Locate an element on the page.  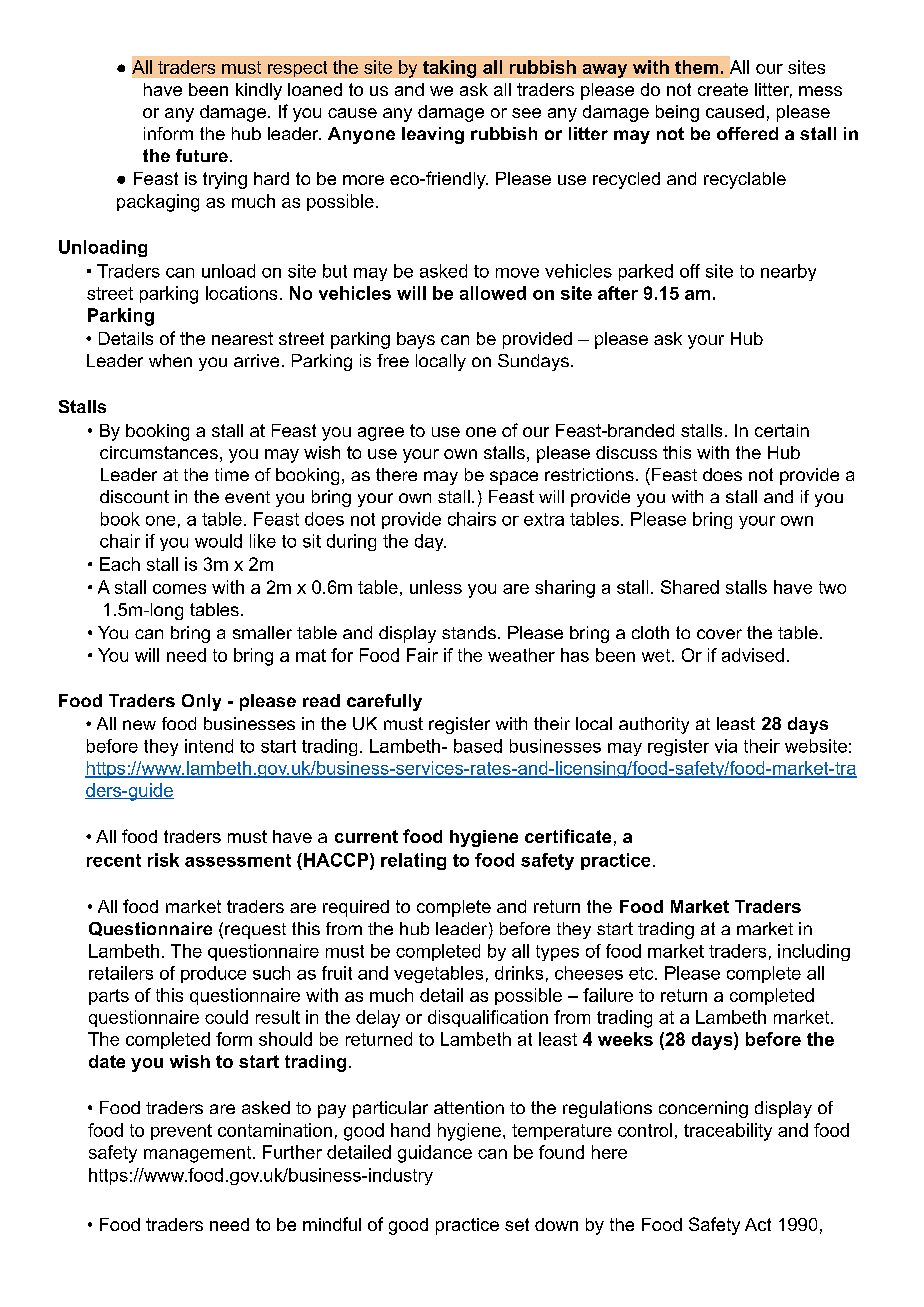
management is located at coordinates (199, 1154).
